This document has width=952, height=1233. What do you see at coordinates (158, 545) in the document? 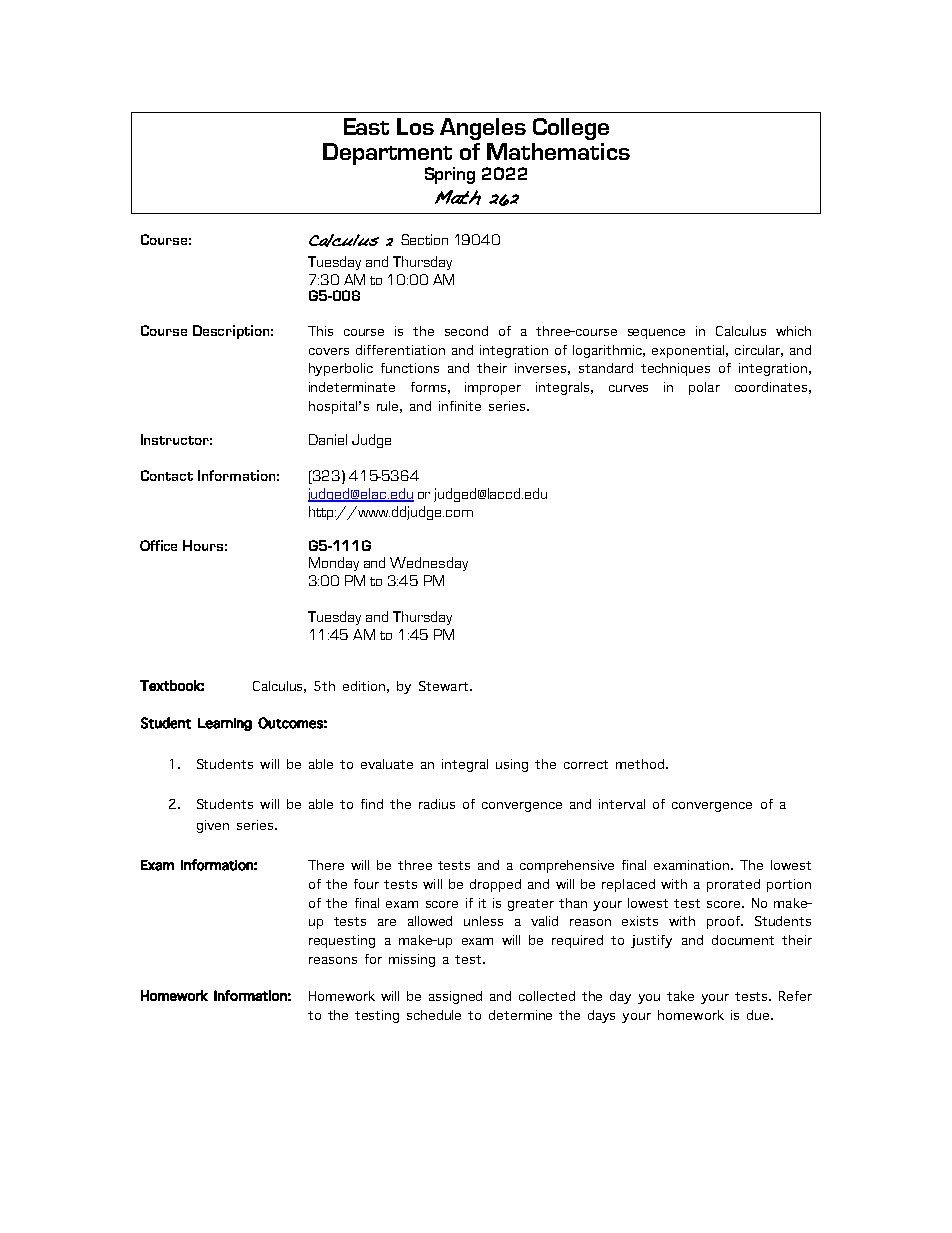
I see `Office` at bounding box center [158, 545].
